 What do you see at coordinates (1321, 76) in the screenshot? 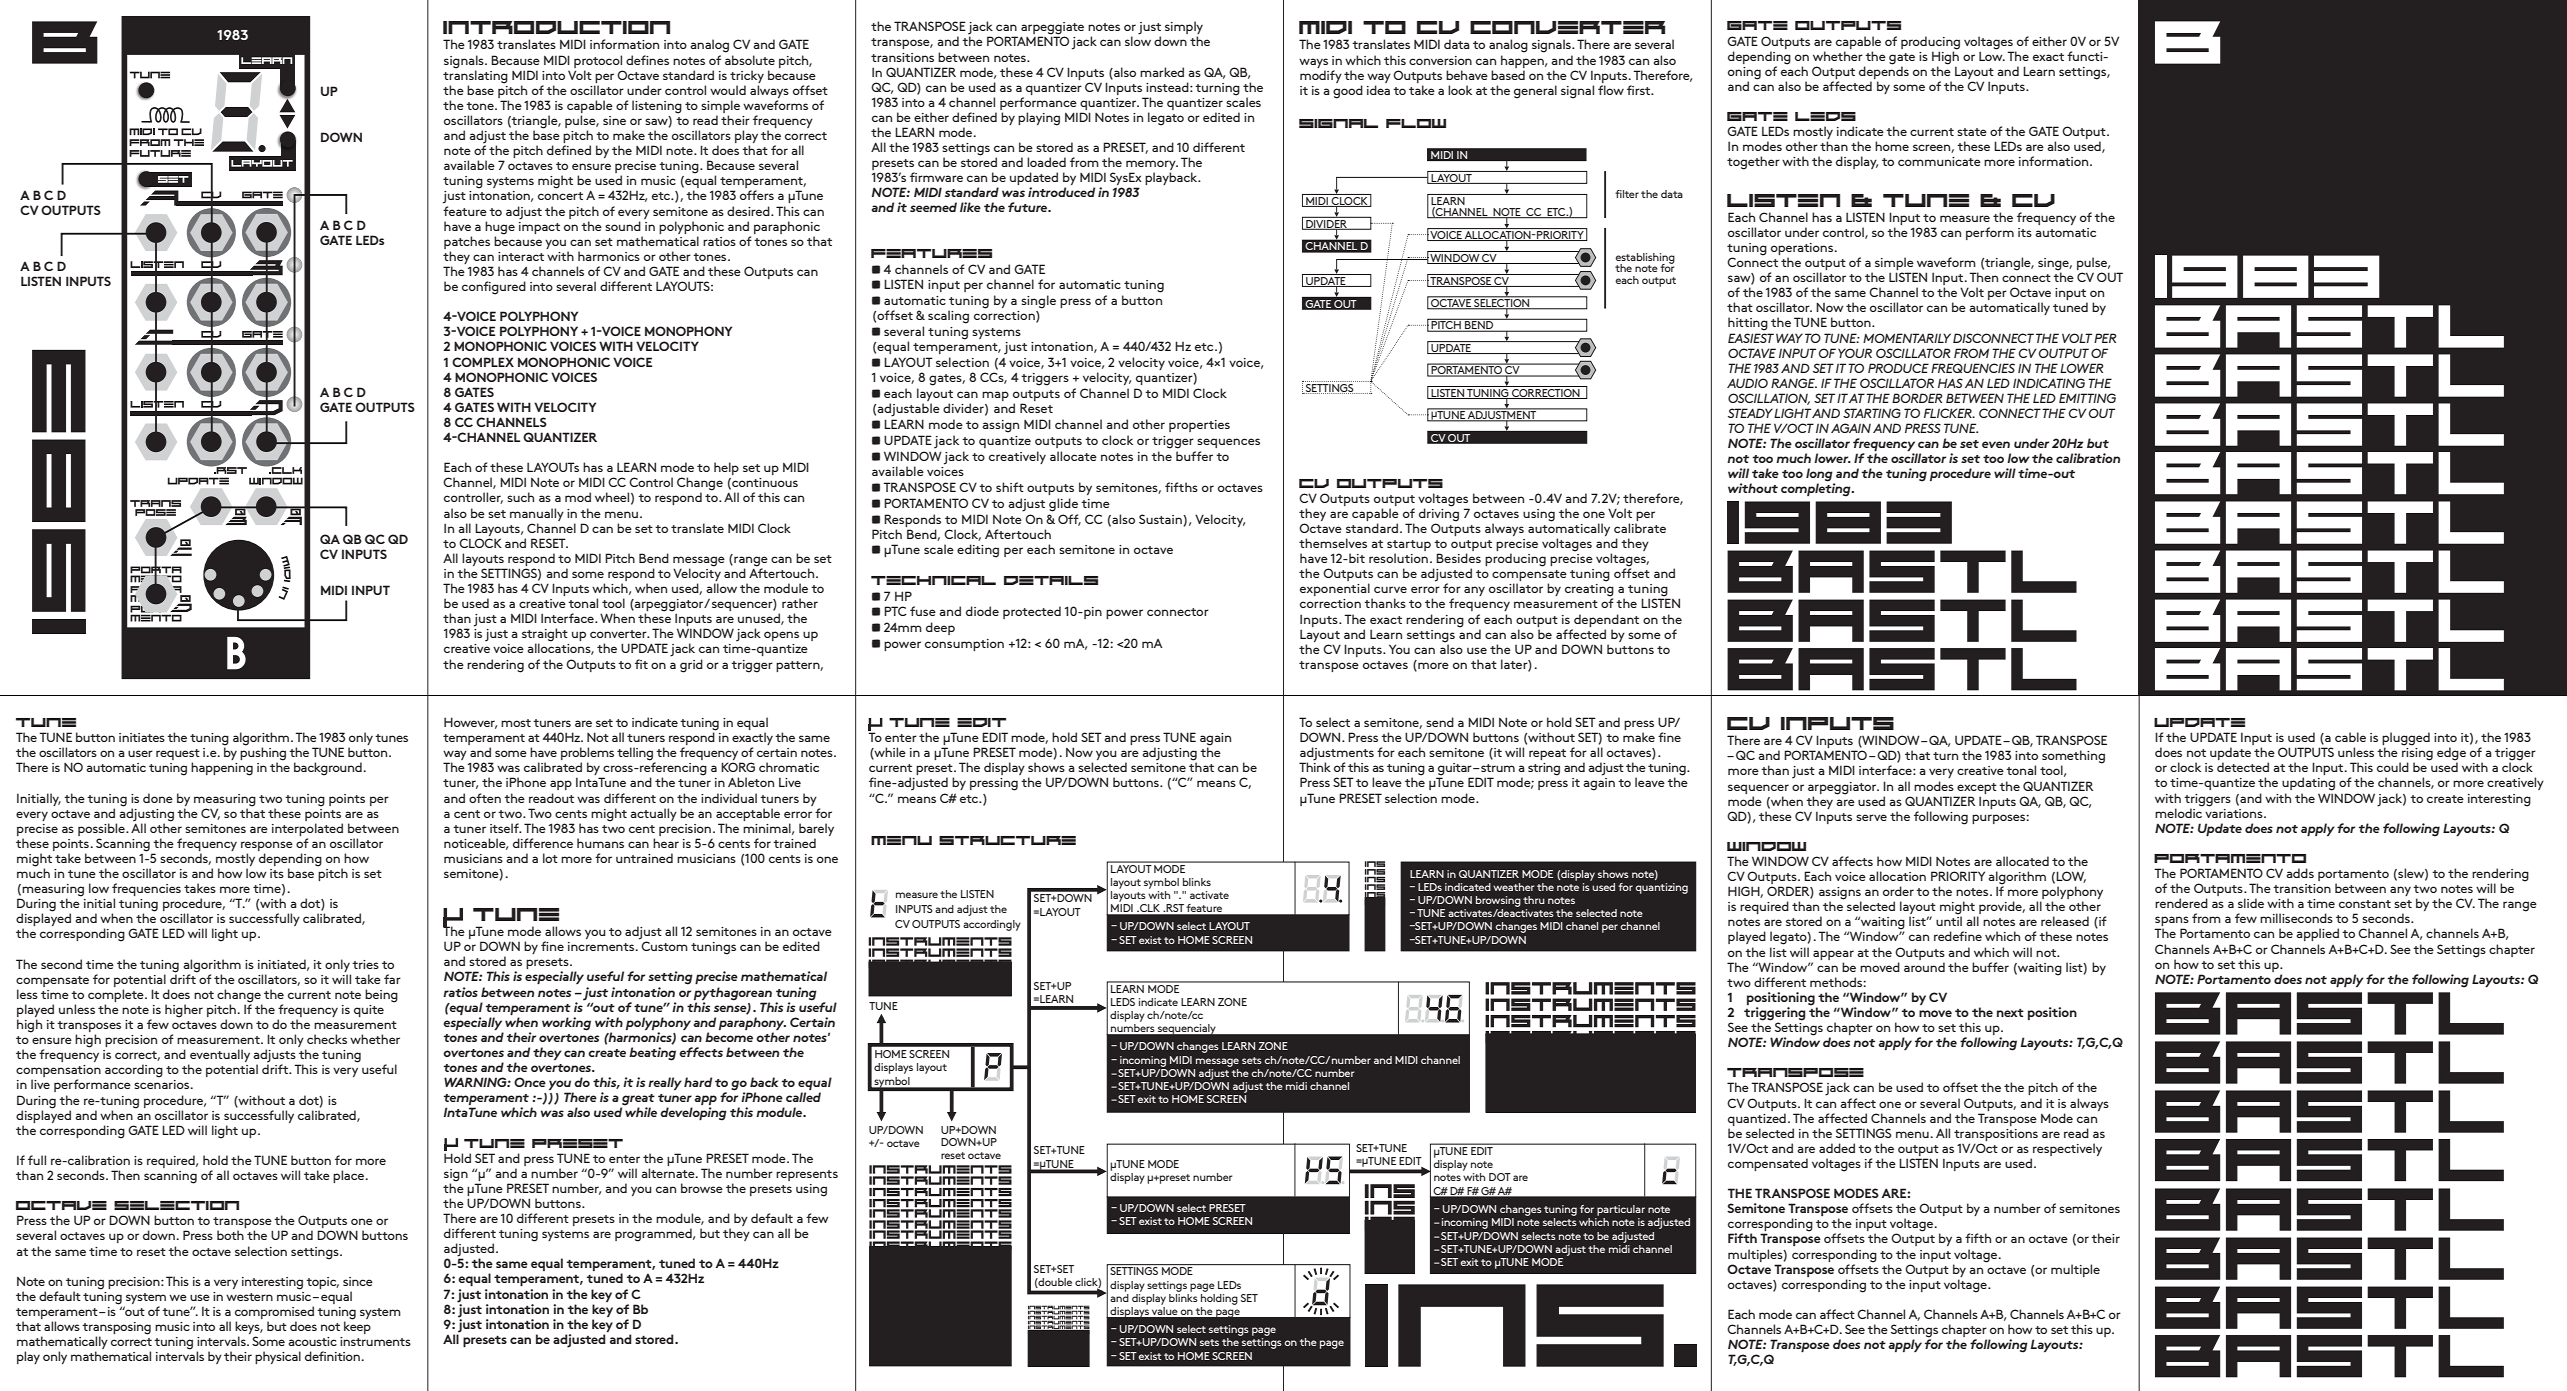
I see `modify` at bounding box center [1321, 76].
